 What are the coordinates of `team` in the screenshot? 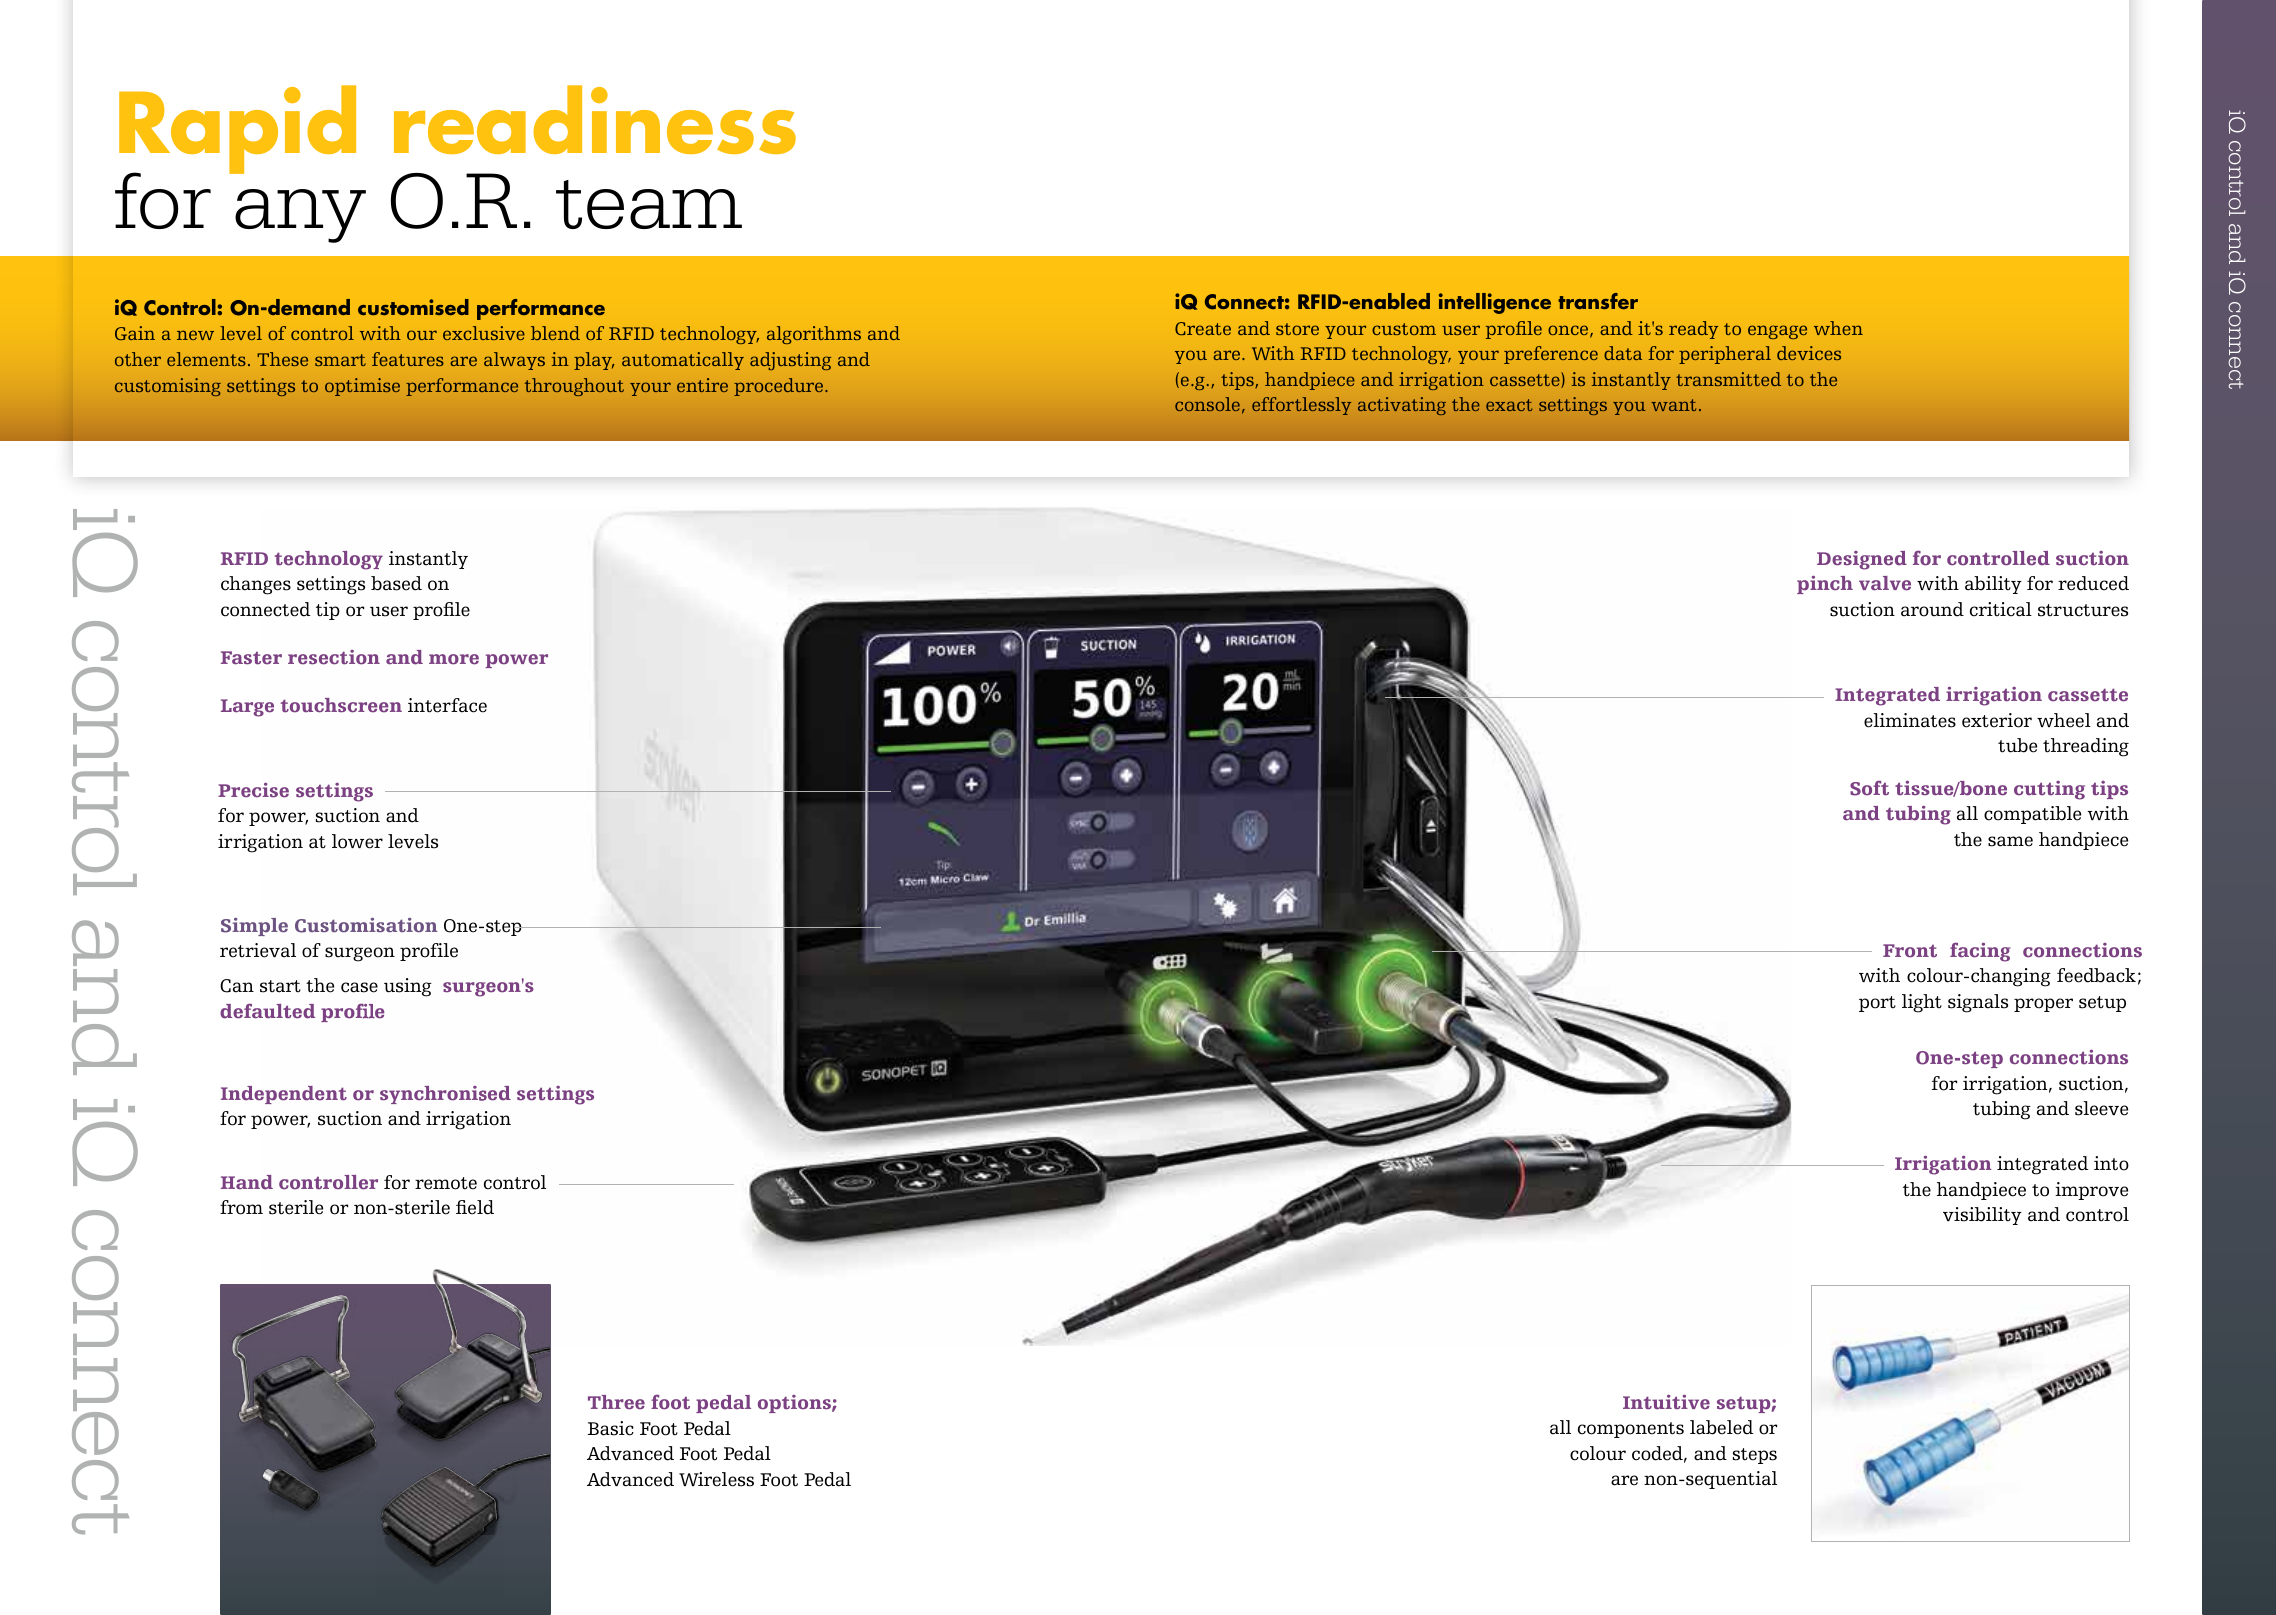 It's located at (649, 204).
